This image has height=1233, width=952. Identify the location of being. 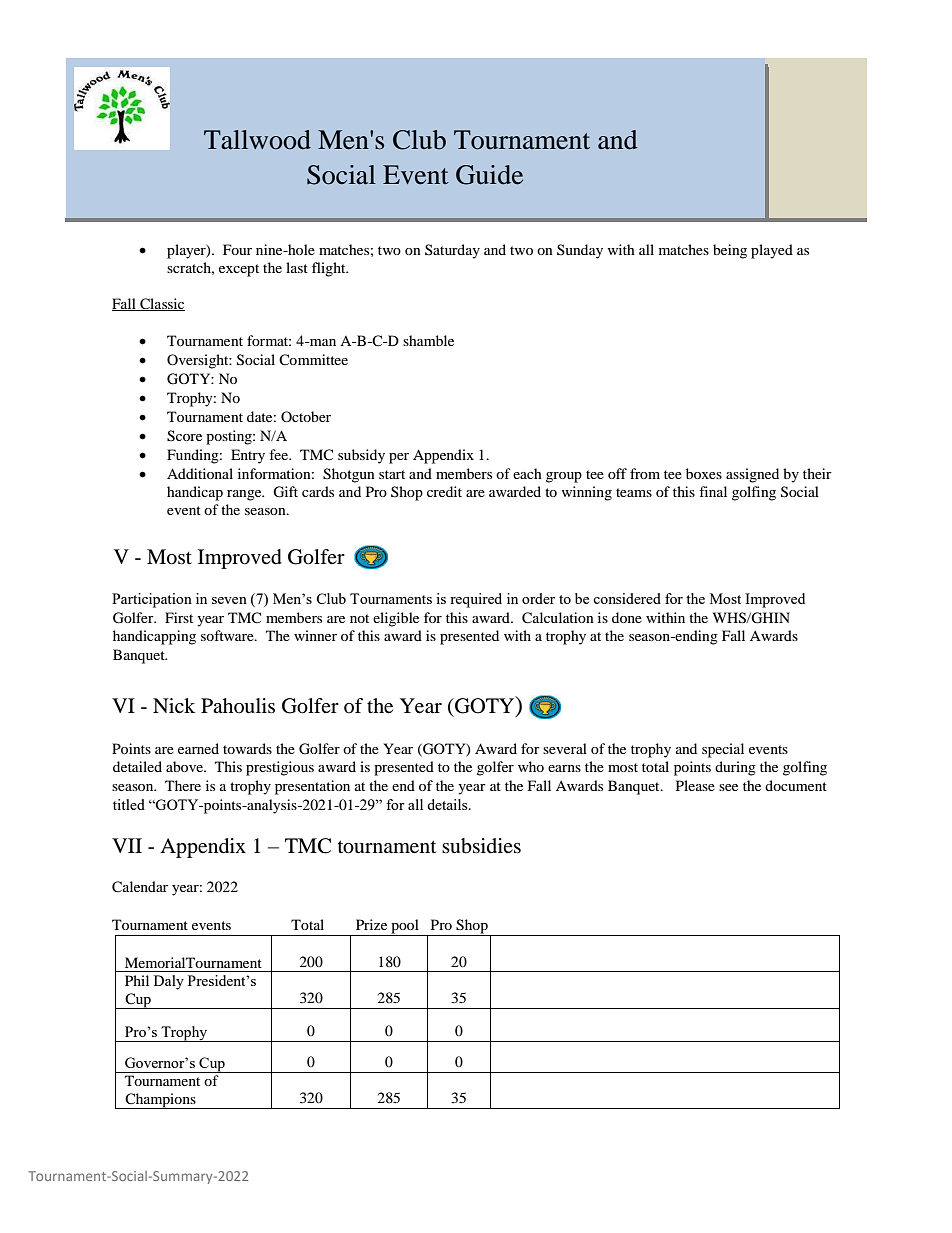
(730, 251).
